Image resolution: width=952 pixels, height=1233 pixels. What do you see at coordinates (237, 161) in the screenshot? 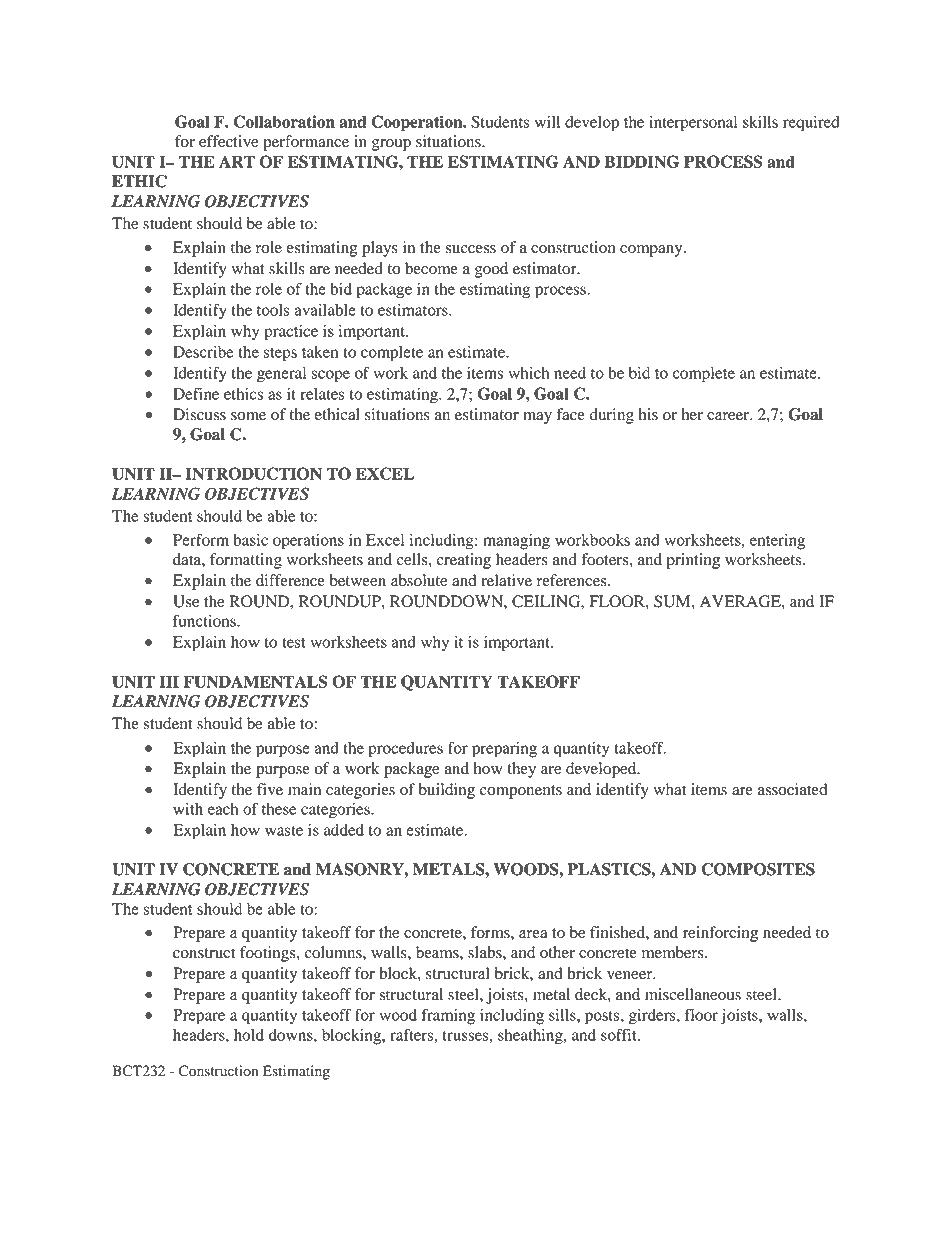
I see `ART` at bounding box center [237, 161].
